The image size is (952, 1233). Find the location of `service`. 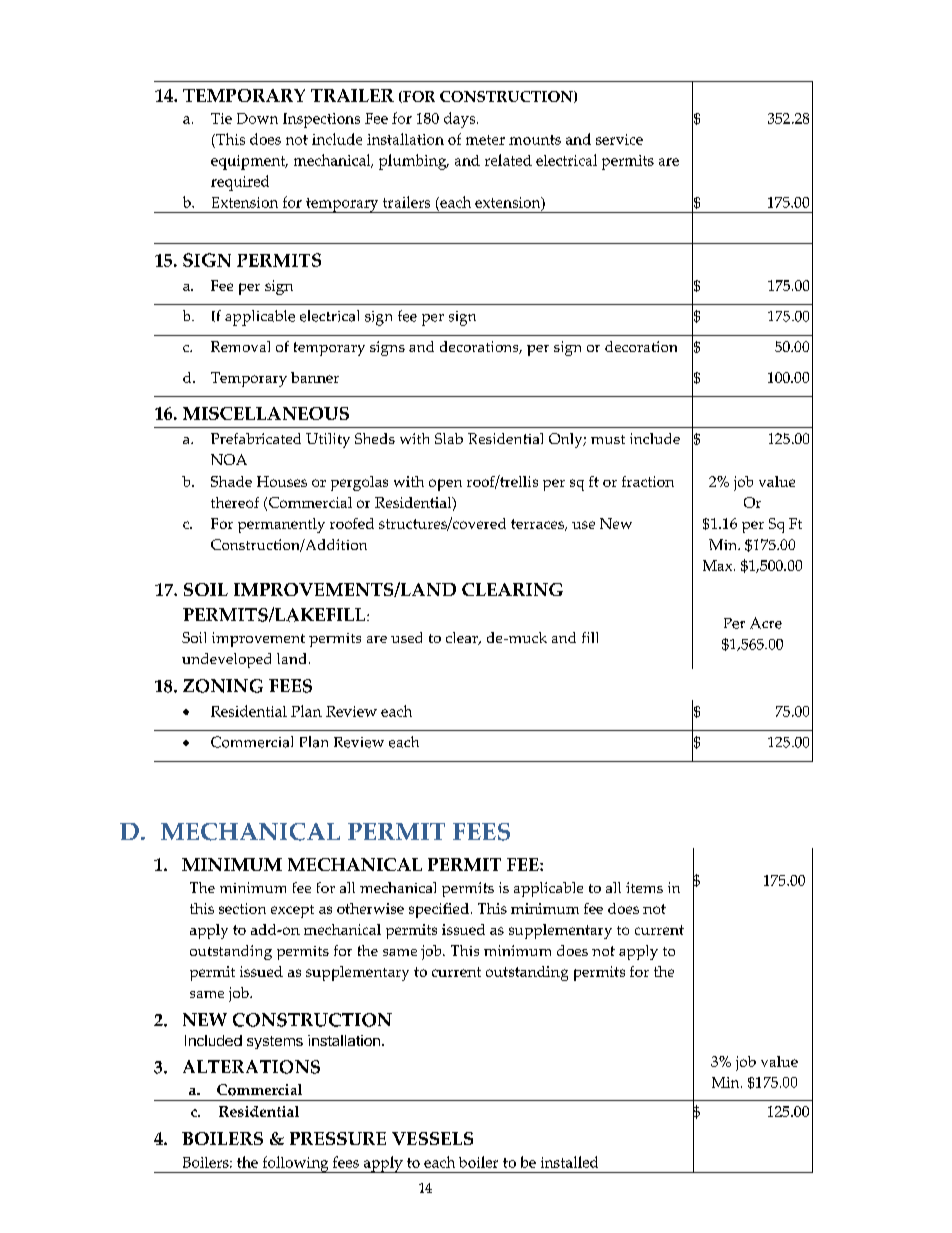

service is located at coordinates (619, 139).
